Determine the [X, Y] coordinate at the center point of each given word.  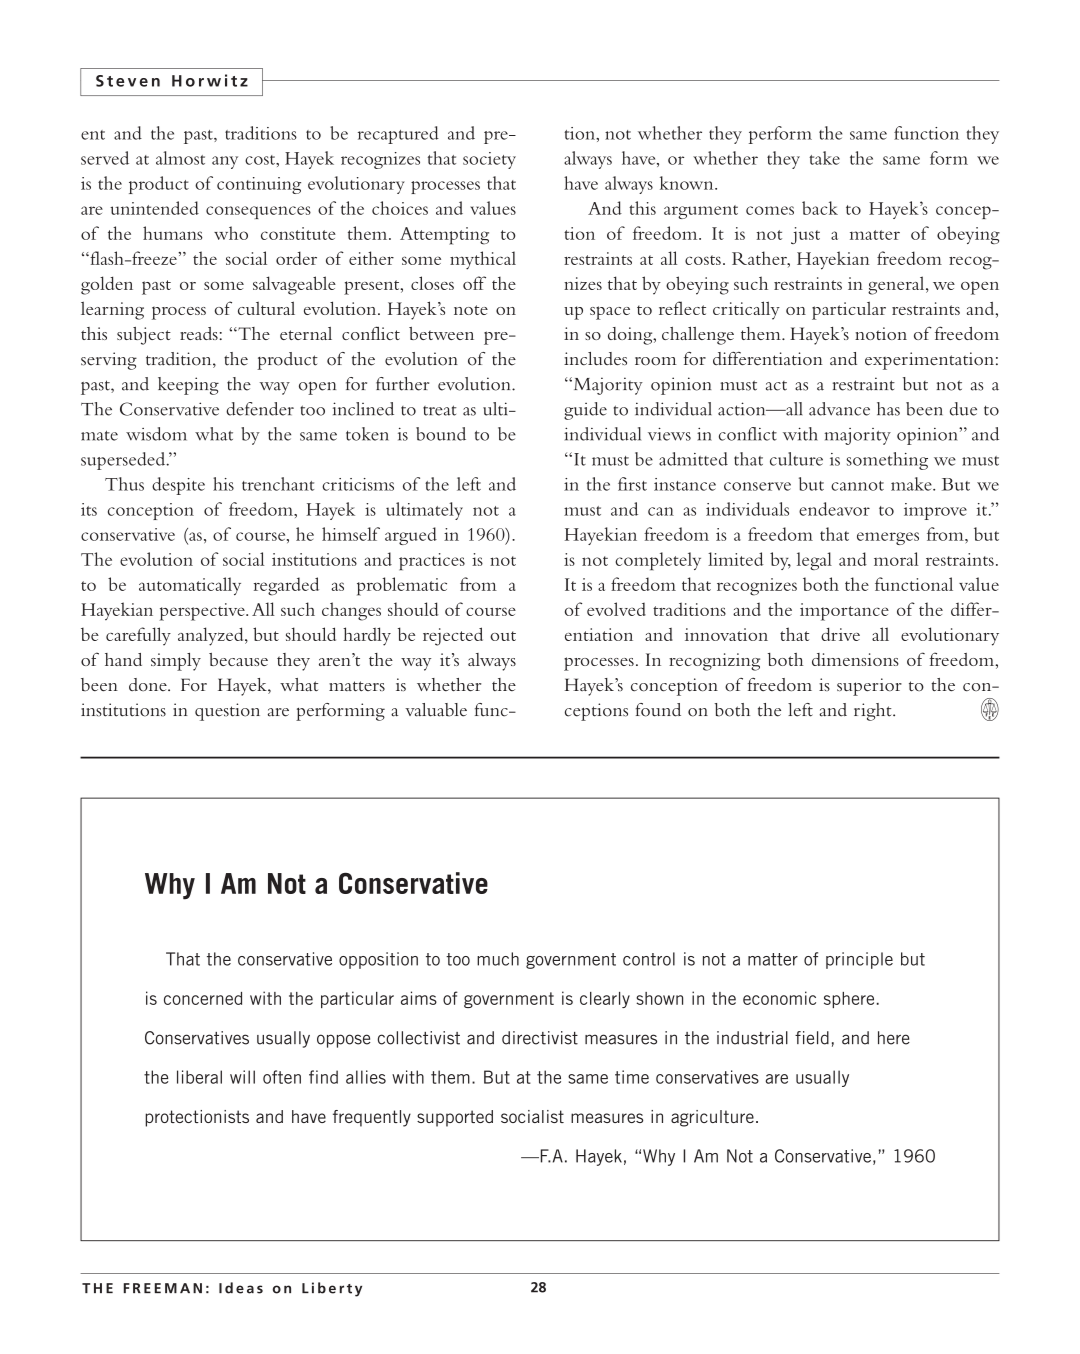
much [498, 959]
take [824, 158]
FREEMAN [163, 1288]
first [632, 484]
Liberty [332, 1289]
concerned [203, 998]
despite [178, 486]
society [489, 160]
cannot [857, 486]
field [812, 1038]
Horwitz [210, 80]
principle [859, 960]
